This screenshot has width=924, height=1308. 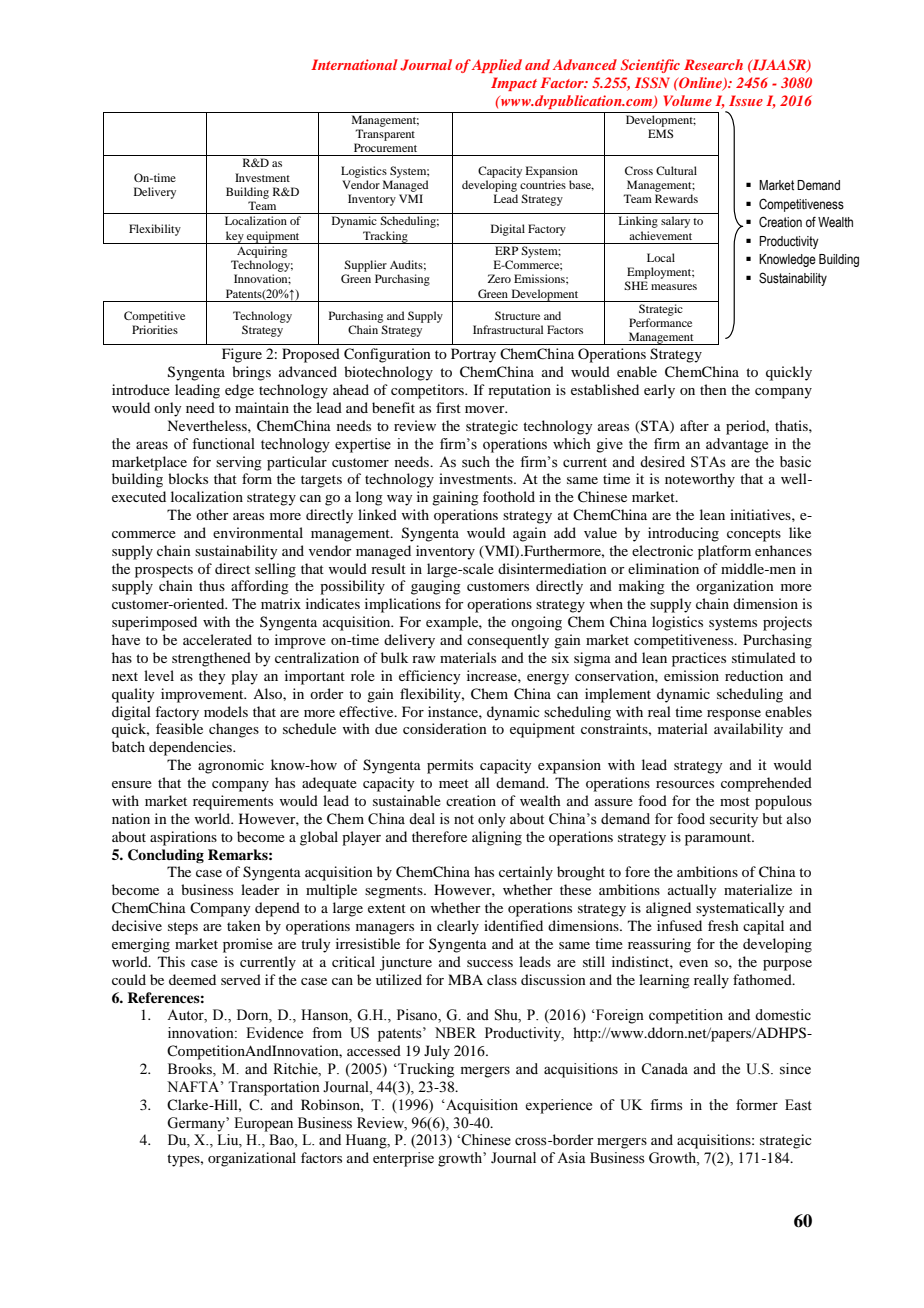 What do you see at coordinates (436, 587) in the screenshot?
I see `gauging` at bounding box center [436, 587].
